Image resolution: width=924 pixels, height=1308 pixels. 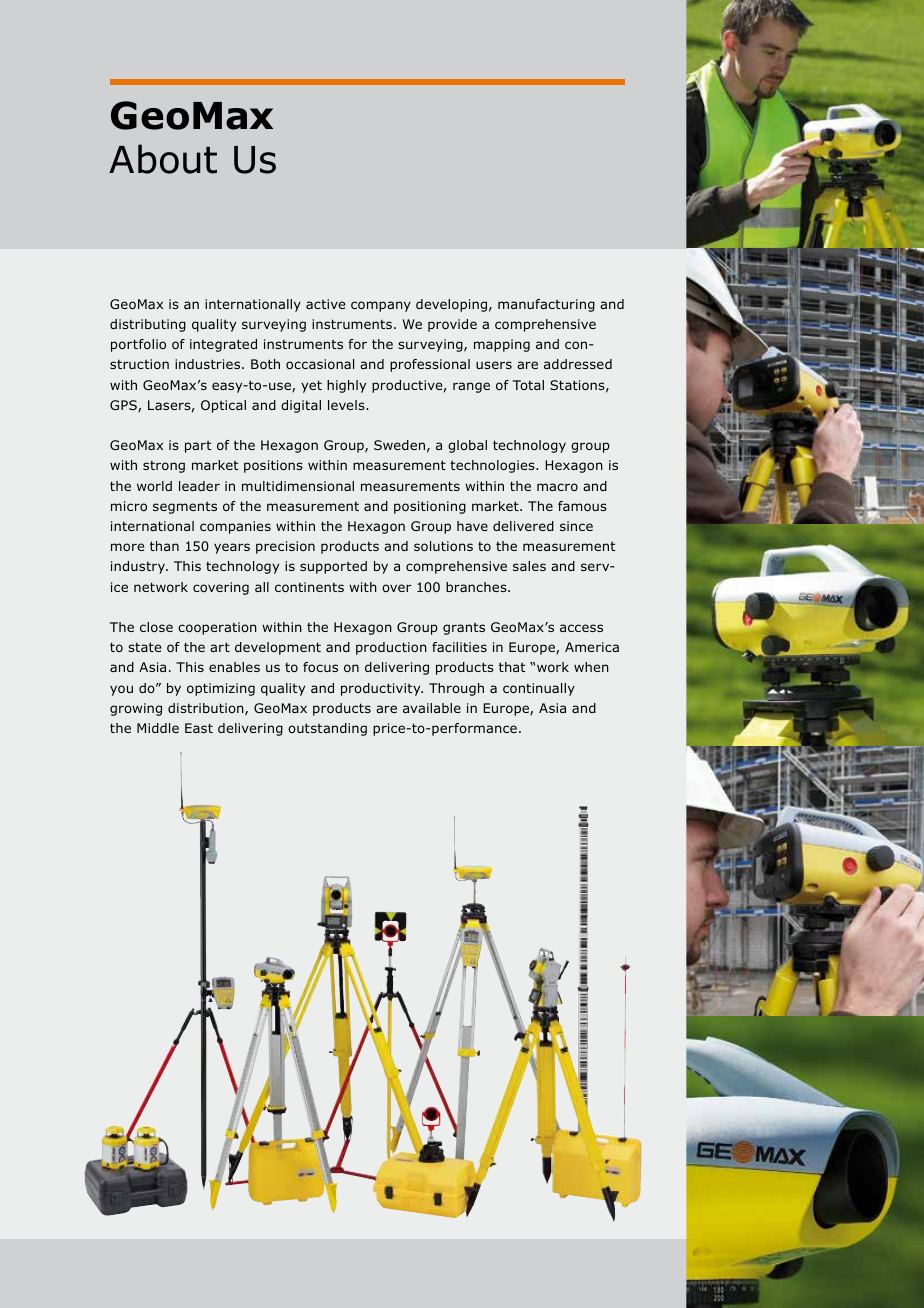 What do you see at coordinates (333, 567) in the image?
I see `supported` at bounding box center [333, 567].
